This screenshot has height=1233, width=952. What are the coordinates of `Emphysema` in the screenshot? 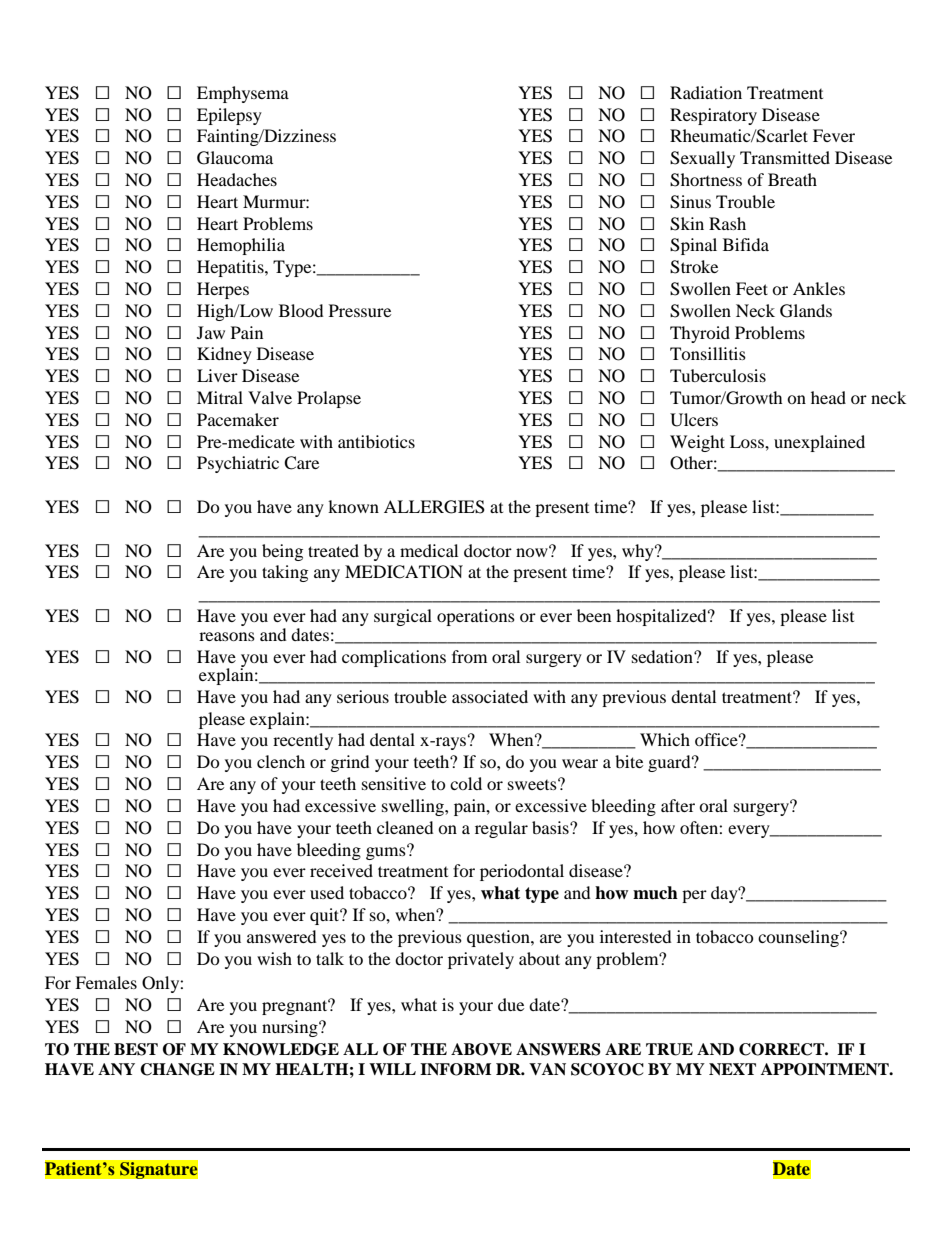 It's located at (243, 94).
